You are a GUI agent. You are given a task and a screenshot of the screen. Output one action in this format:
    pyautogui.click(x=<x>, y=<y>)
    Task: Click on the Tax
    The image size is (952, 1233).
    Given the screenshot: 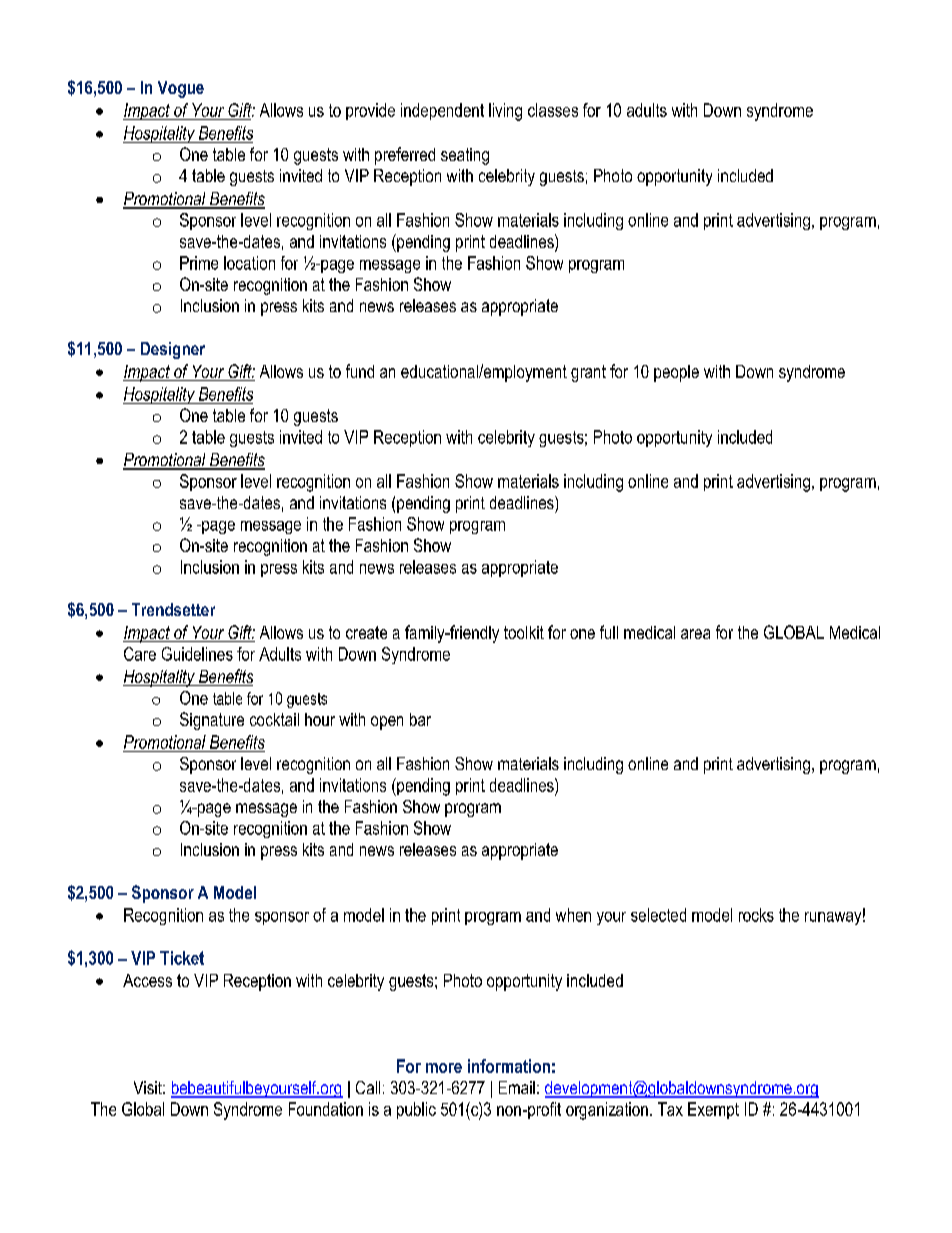 What is the action you would take?
    pyautogui.click(x=670, y=1109)
